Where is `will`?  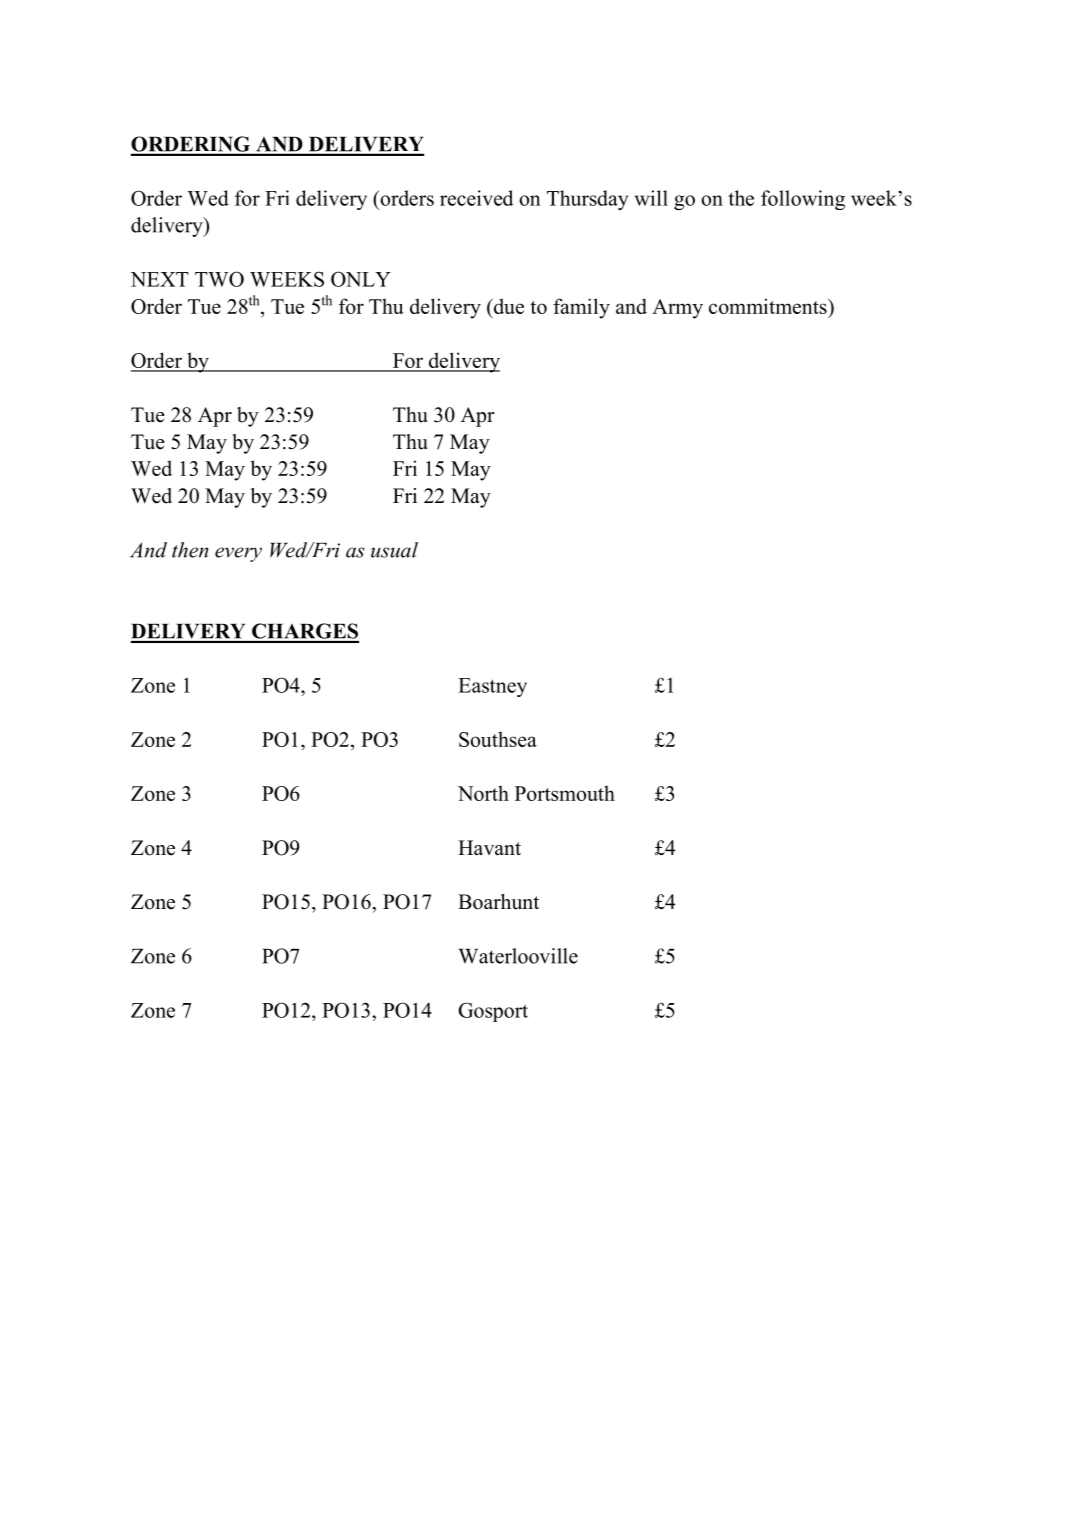 will is located at coordinates (651, 198).
